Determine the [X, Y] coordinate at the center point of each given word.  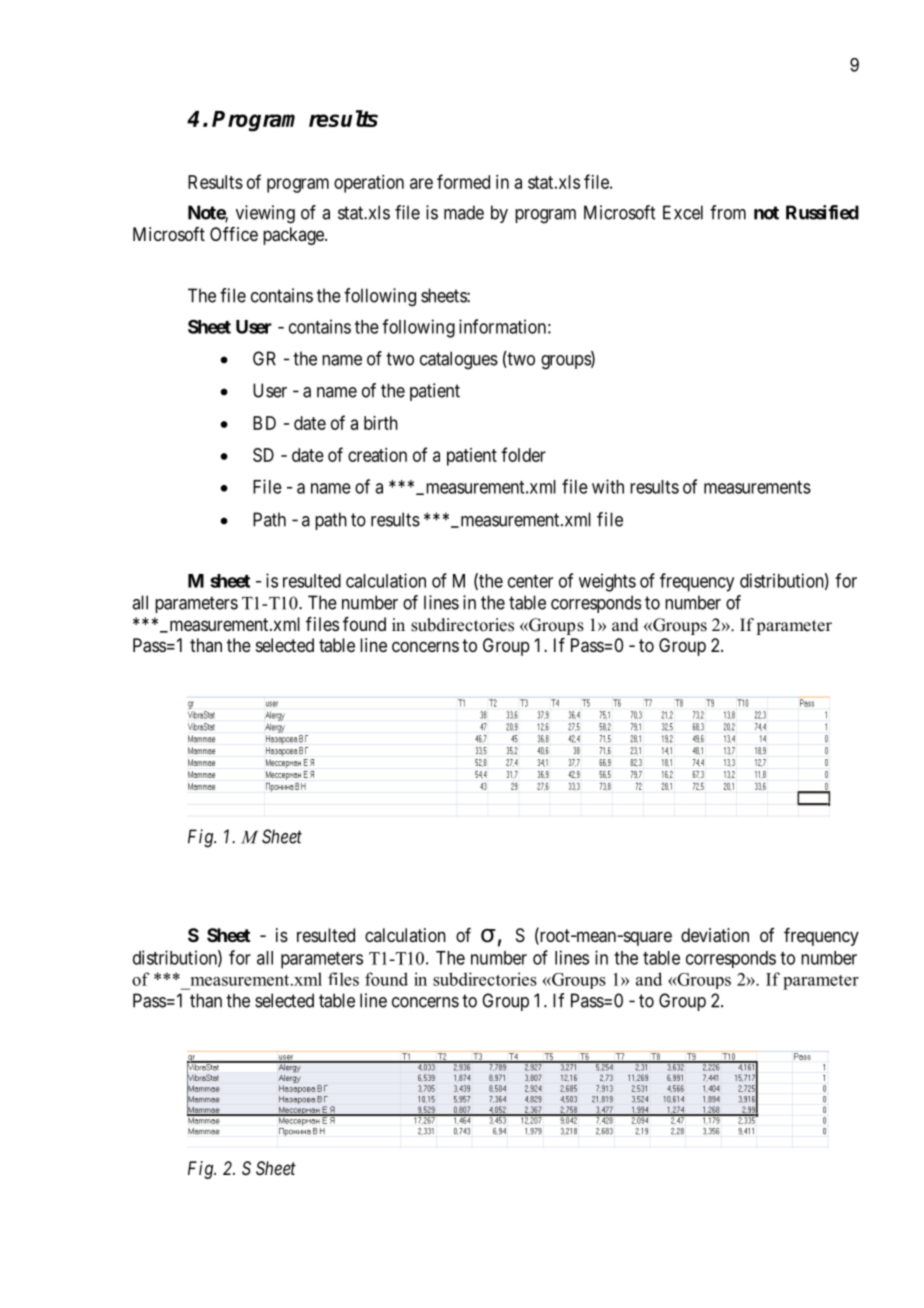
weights [607, 582]
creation [377, 455]
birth [381, 423]
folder [523, 454]
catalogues [459, 360]
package [293, 236]
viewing [265, 214]
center [530, 581]
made [464, 212]
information [502, 326]
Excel [683, 212]
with [608, 486]
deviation [715, 935]
